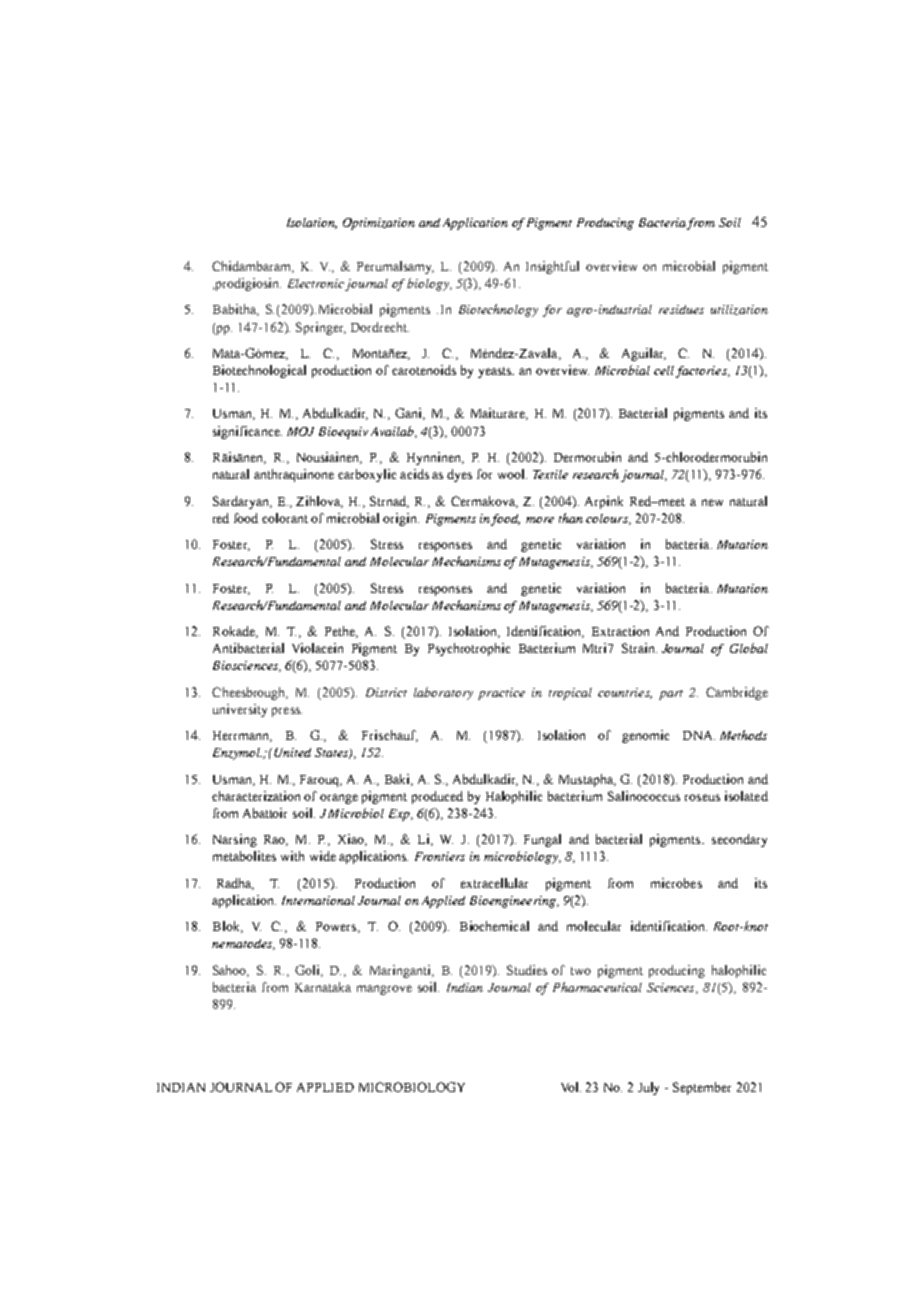 The width and height of the screenshot is (924, 1308). Describe the element at coordinates (676, 883) in the screenshot. I see `microbes` at that location.
